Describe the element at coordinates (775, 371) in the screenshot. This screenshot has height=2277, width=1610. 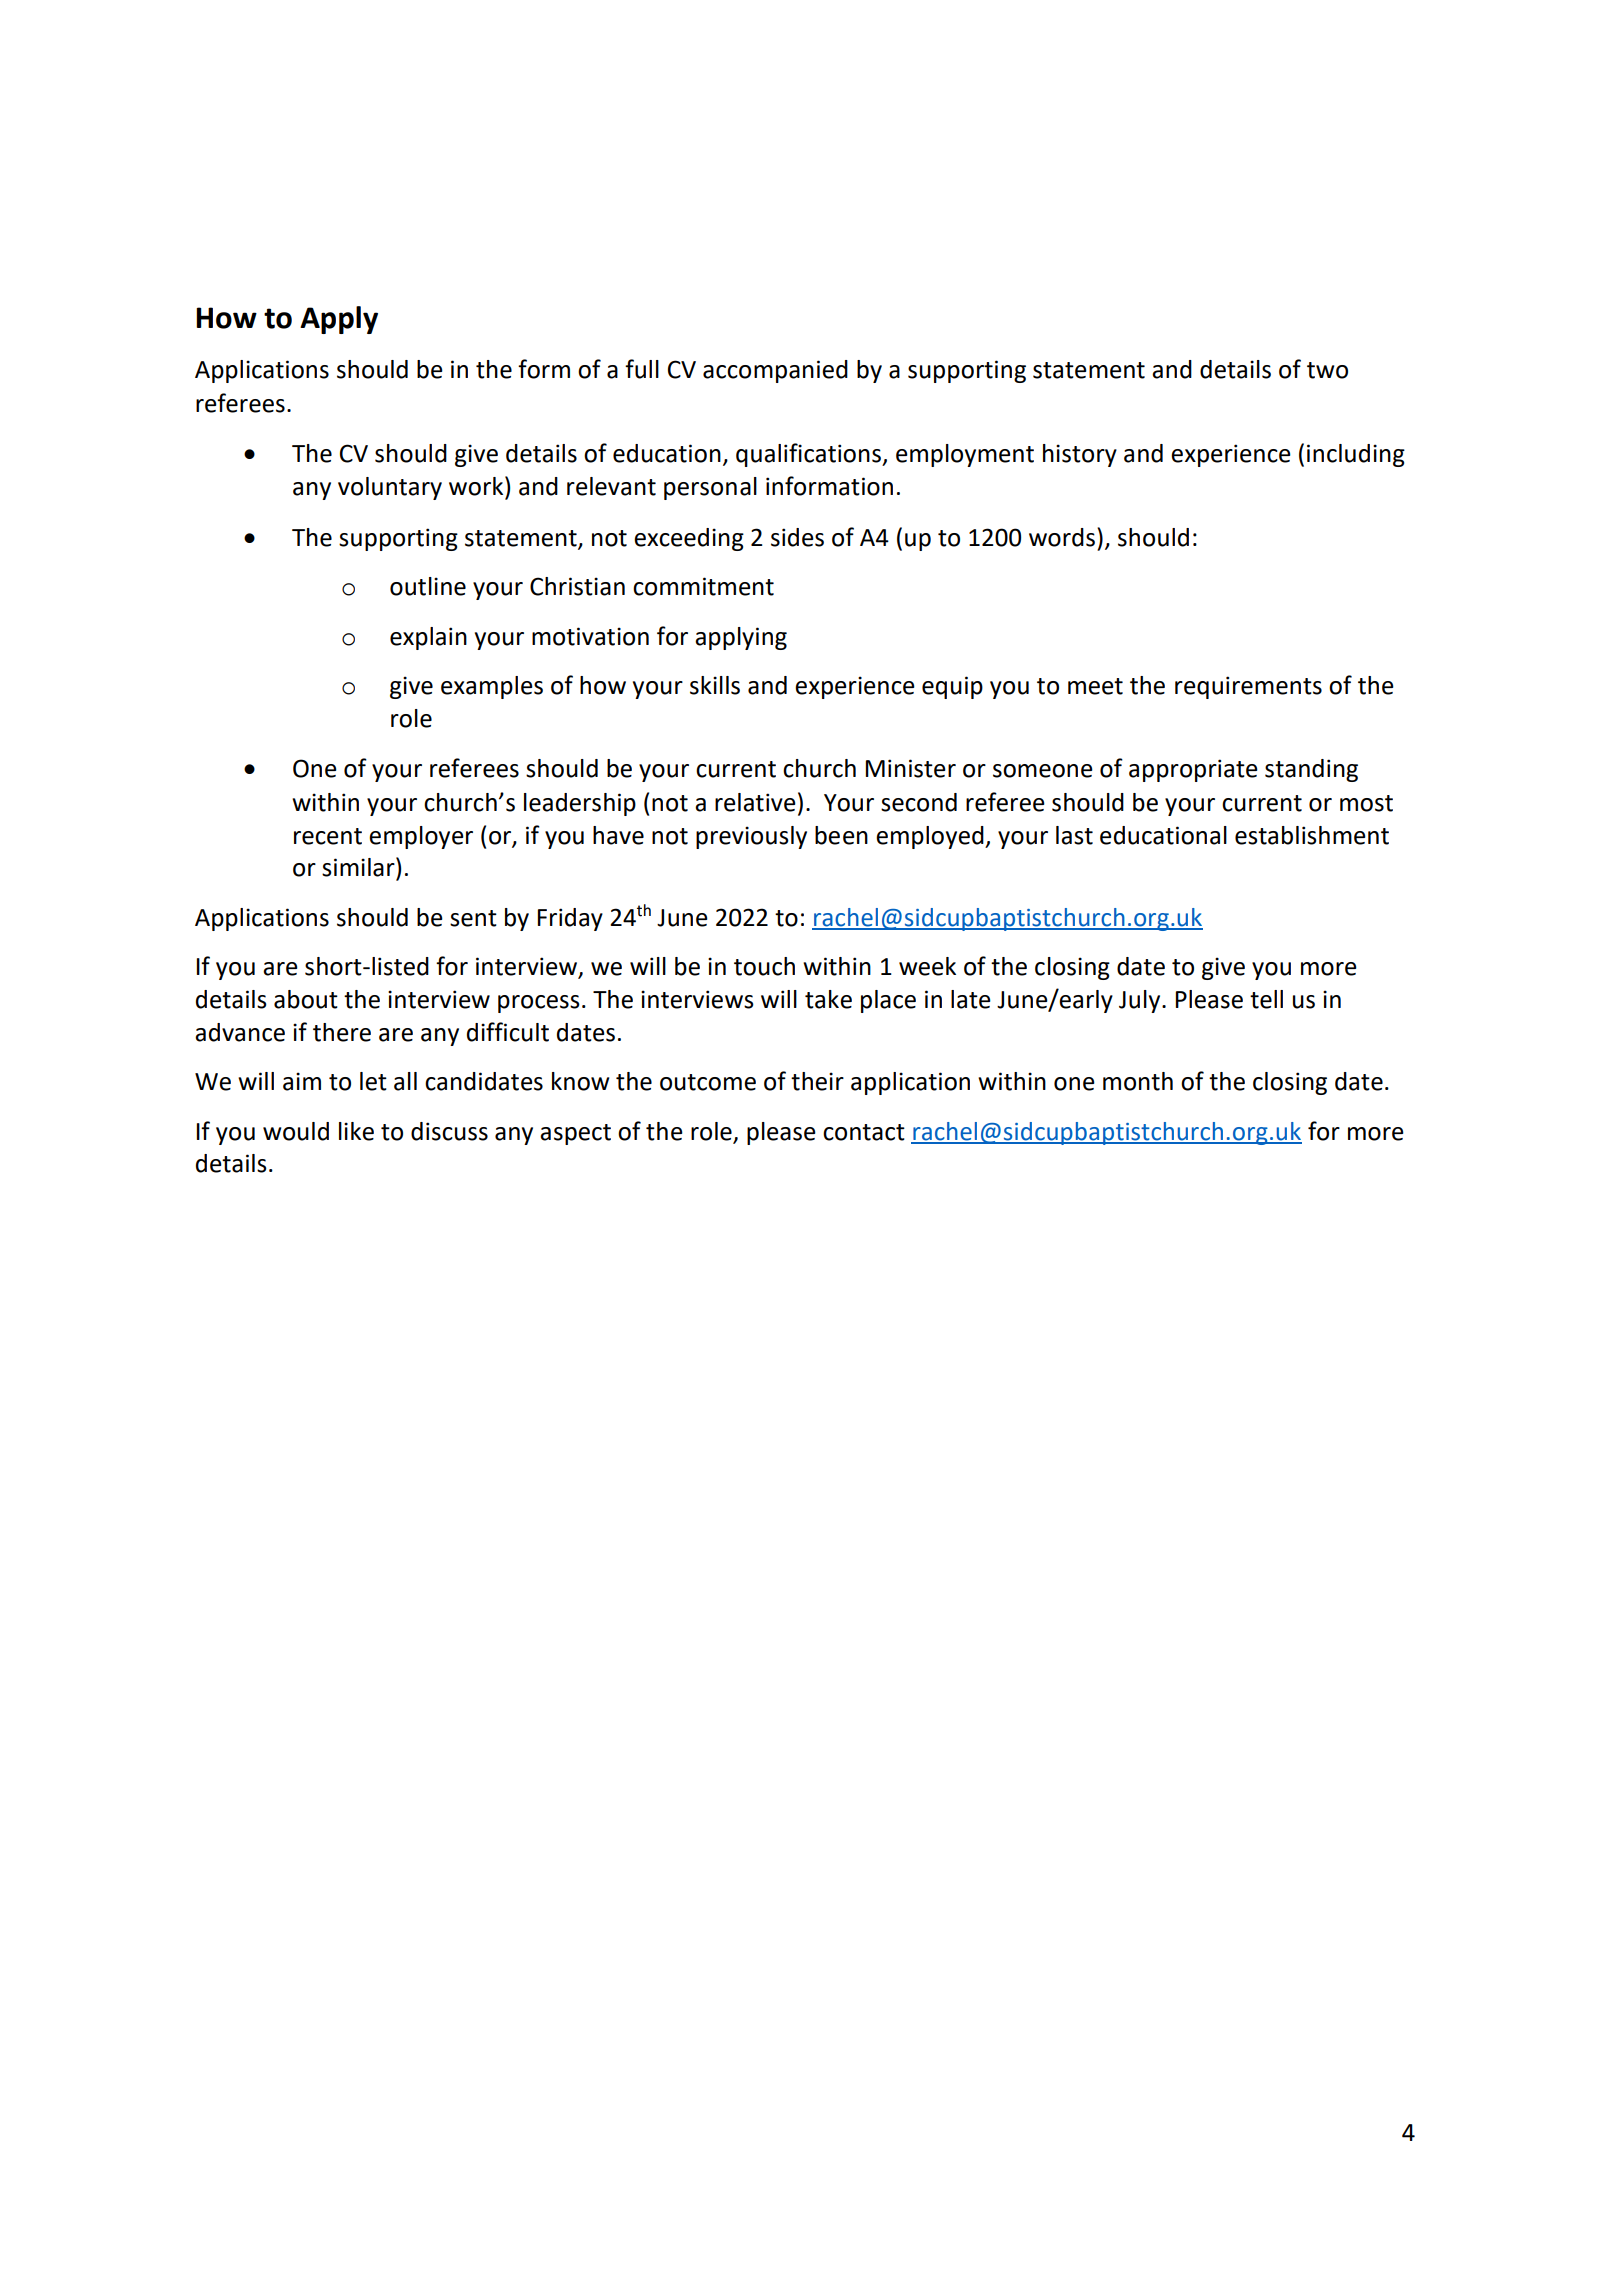
I see `accompanied` at that location.
